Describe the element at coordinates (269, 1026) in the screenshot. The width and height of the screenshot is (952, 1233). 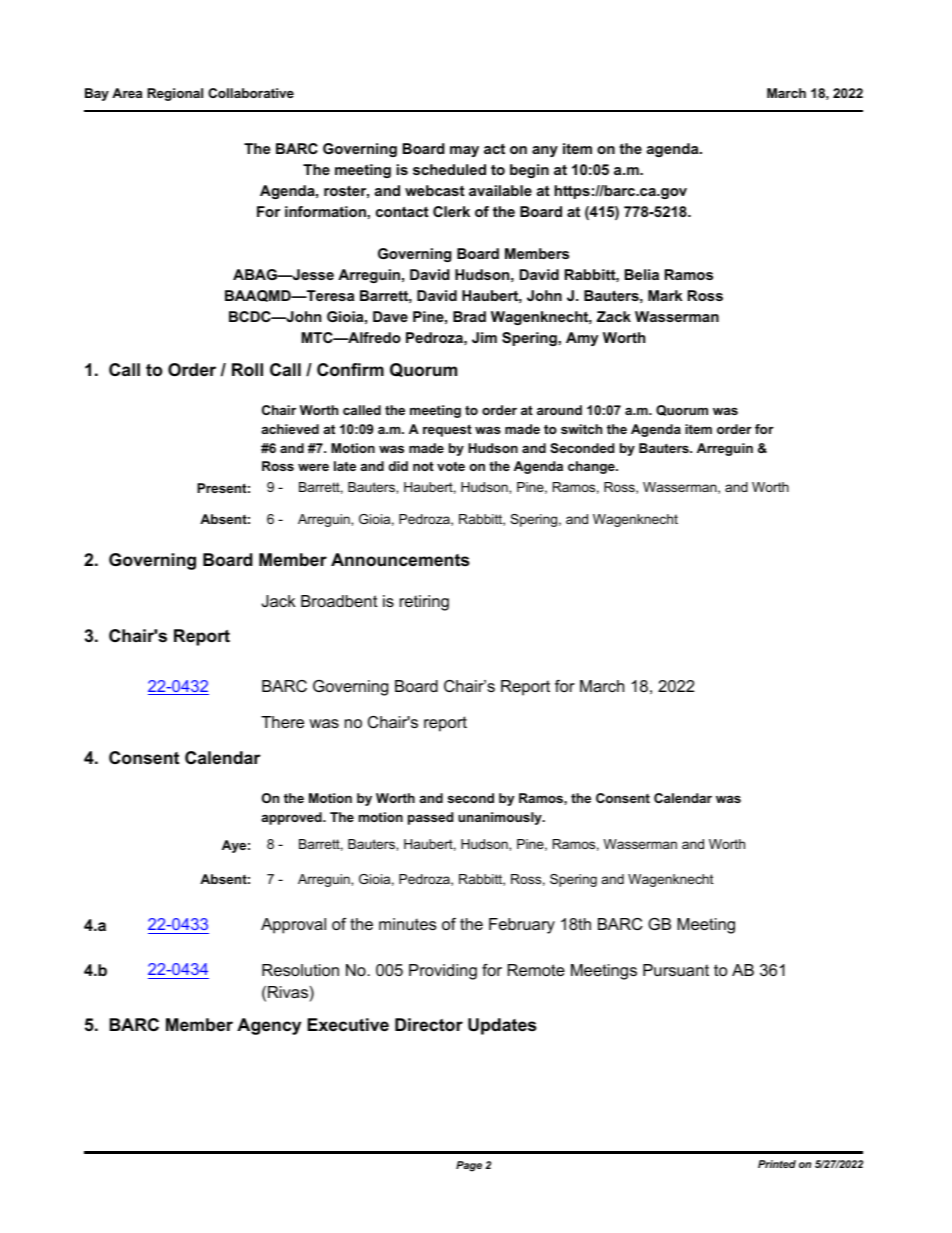
I see `Agency` at that location.
